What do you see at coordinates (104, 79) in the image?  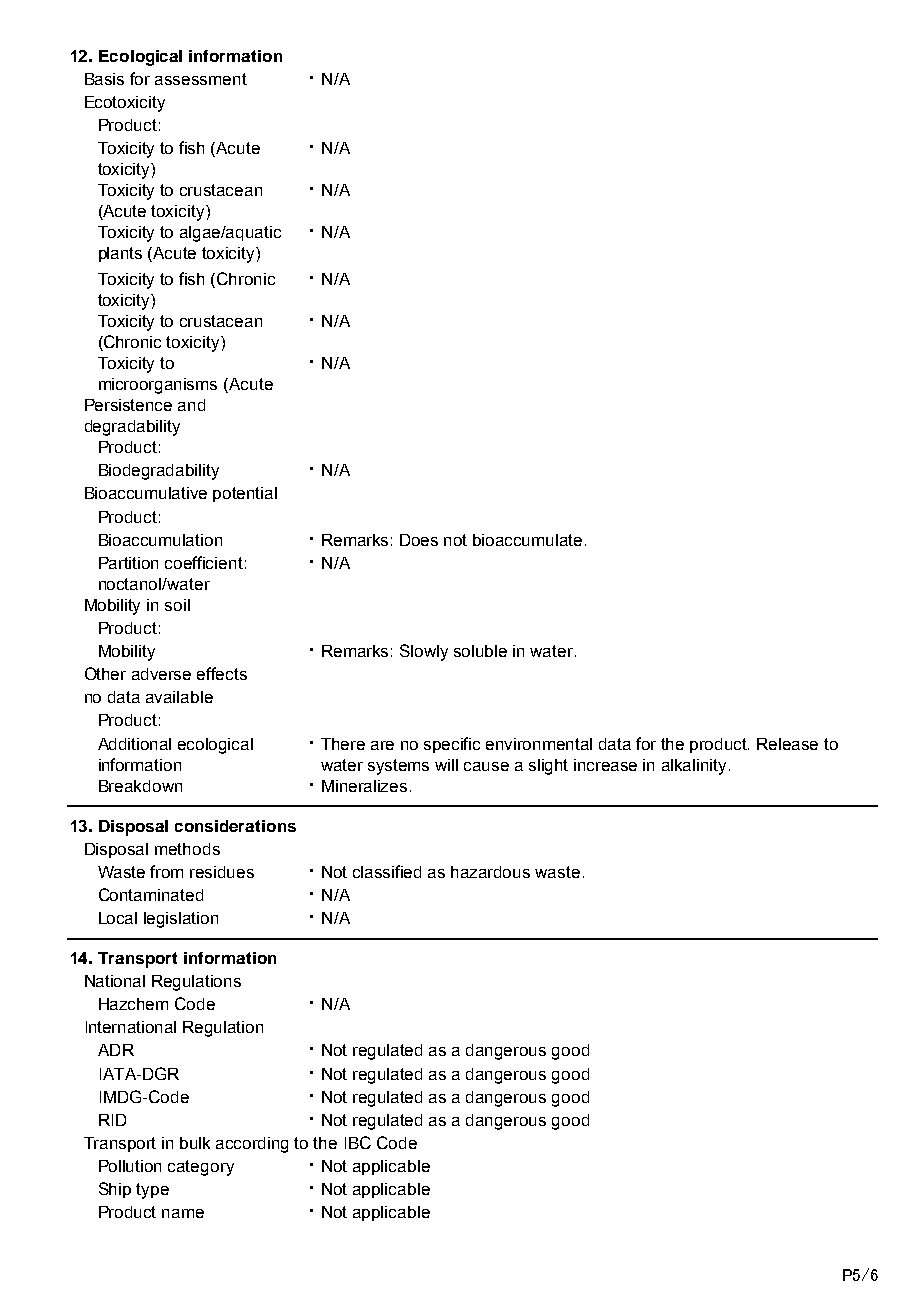 I see `Basis` at bounding box center [104, 79].
